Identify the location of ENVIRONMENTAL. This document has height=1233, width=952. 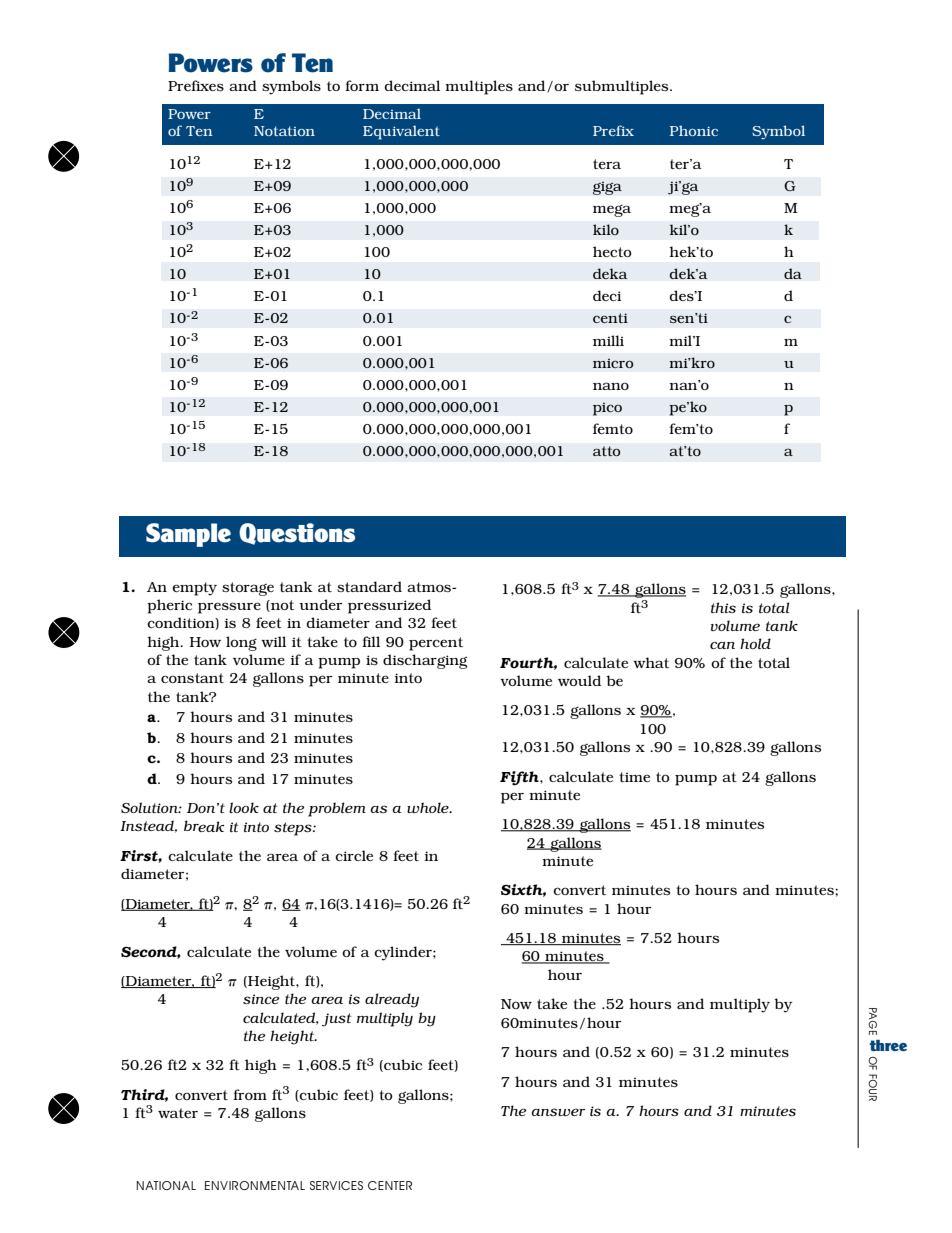
(255, 1185).
